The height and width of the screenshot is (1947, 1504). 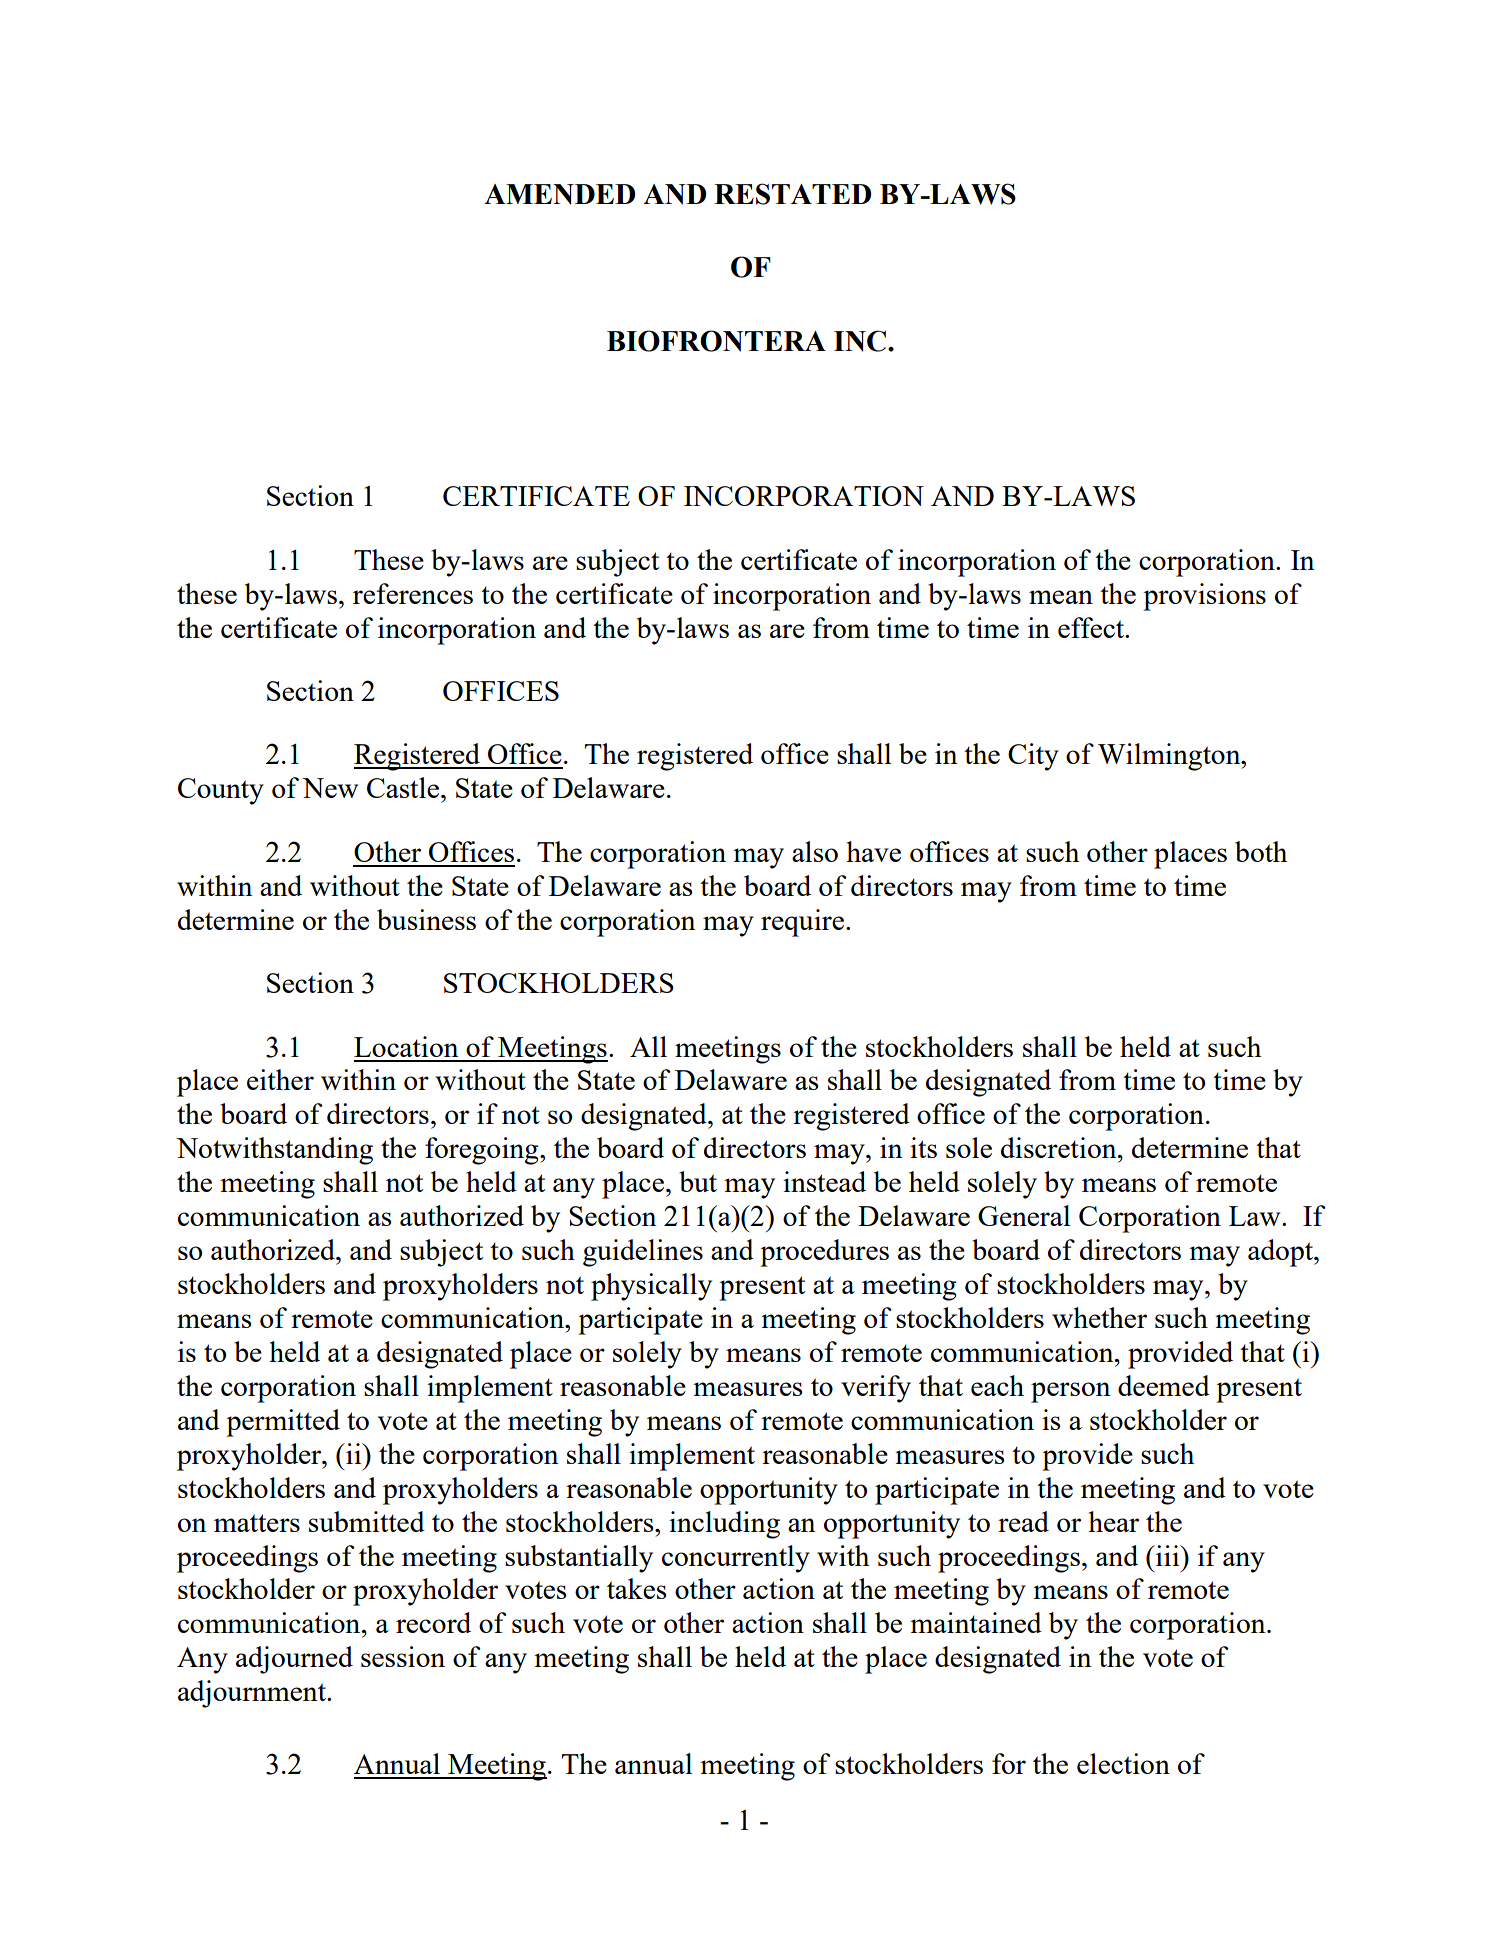 I want to click on election, so click(x=1123, y=1763).
